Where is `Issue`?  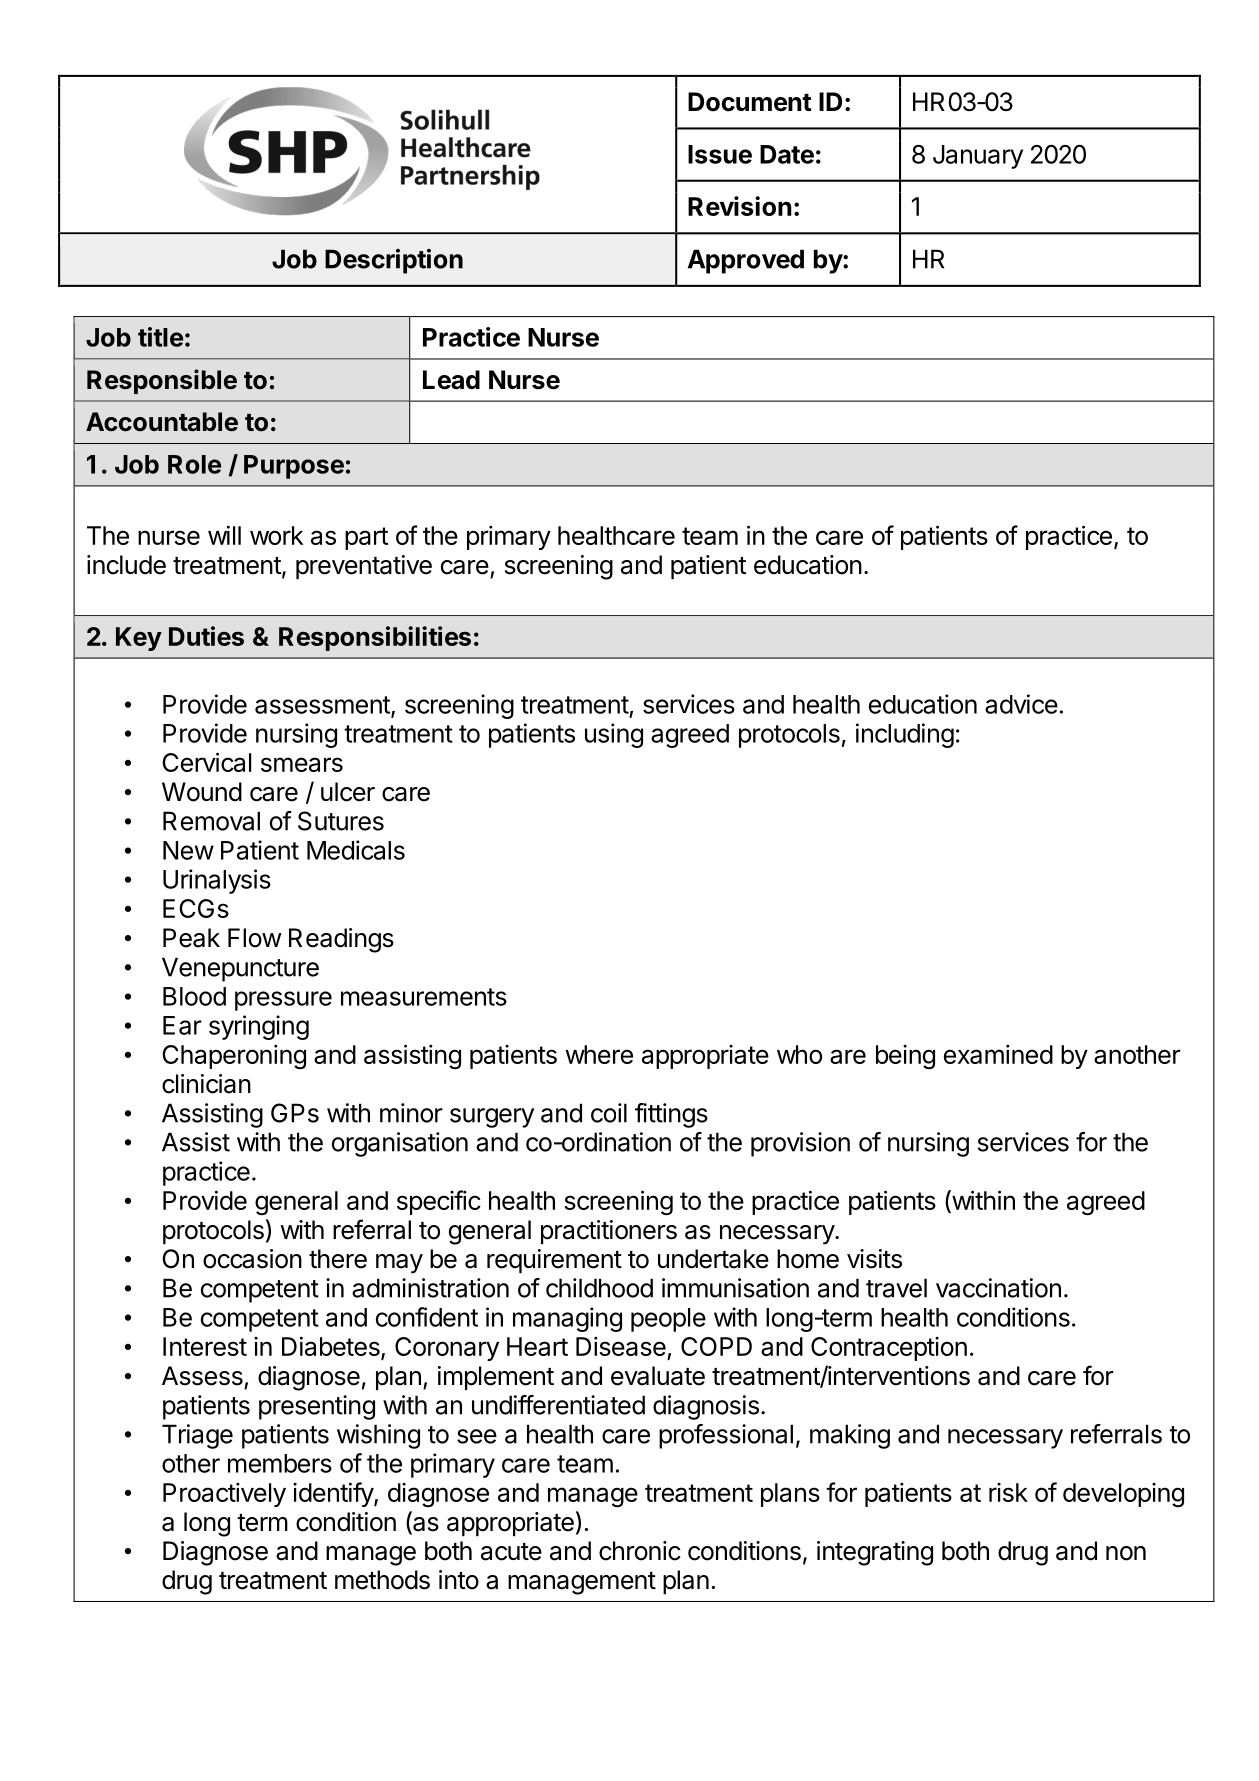 Issue is located at coordinates (720, 154).
